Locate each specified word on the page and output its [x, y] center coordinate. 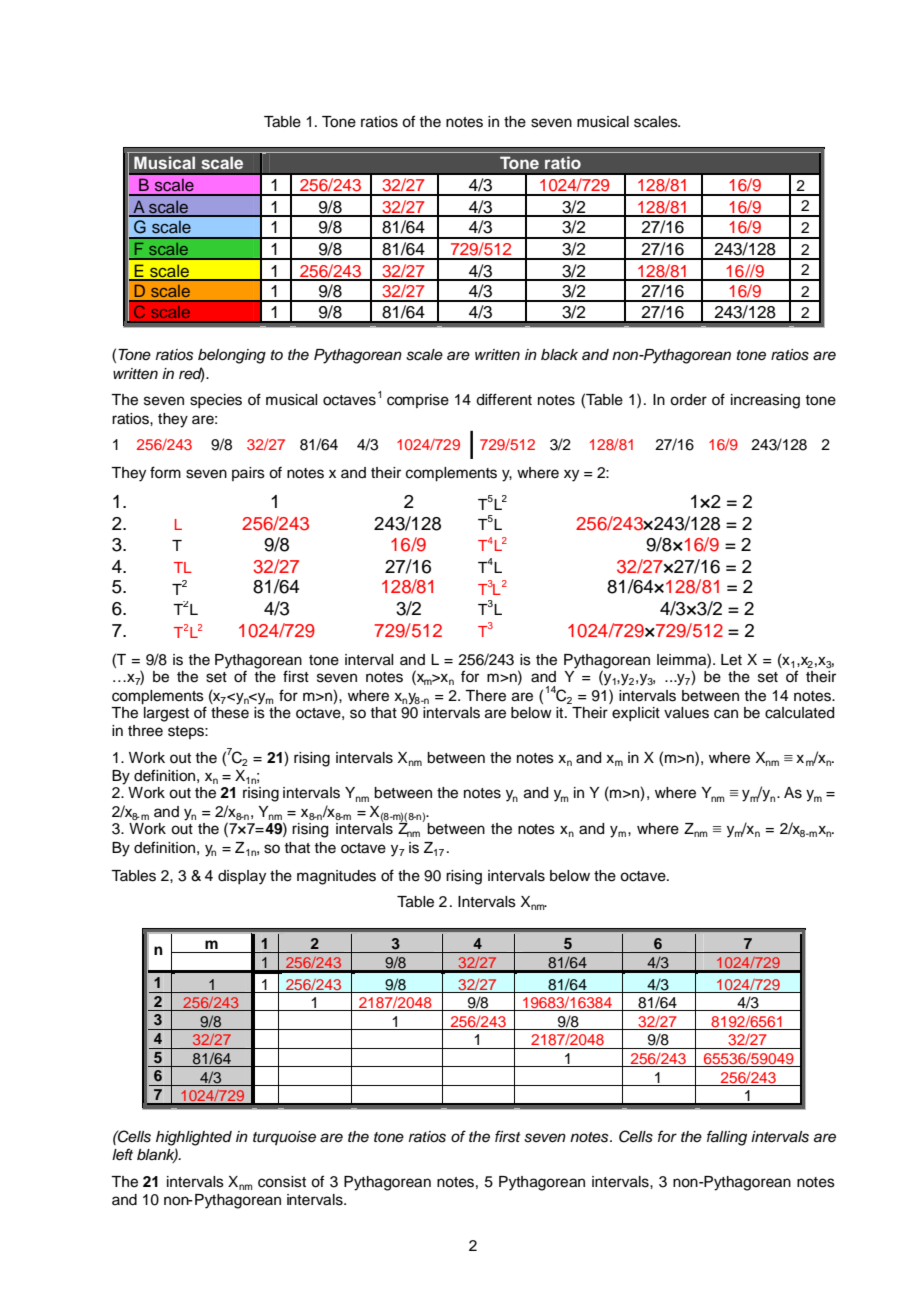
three [145, 731]
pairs [248, 474]
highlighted [194, 1138]
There [485, 696]
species [216, 401]
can [726, 714]
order [688, 400]
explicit [636, 714]
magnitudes [336, 877]
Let [731, 660]
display [242, 877]
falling [727, 1138]
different [504, 399]
